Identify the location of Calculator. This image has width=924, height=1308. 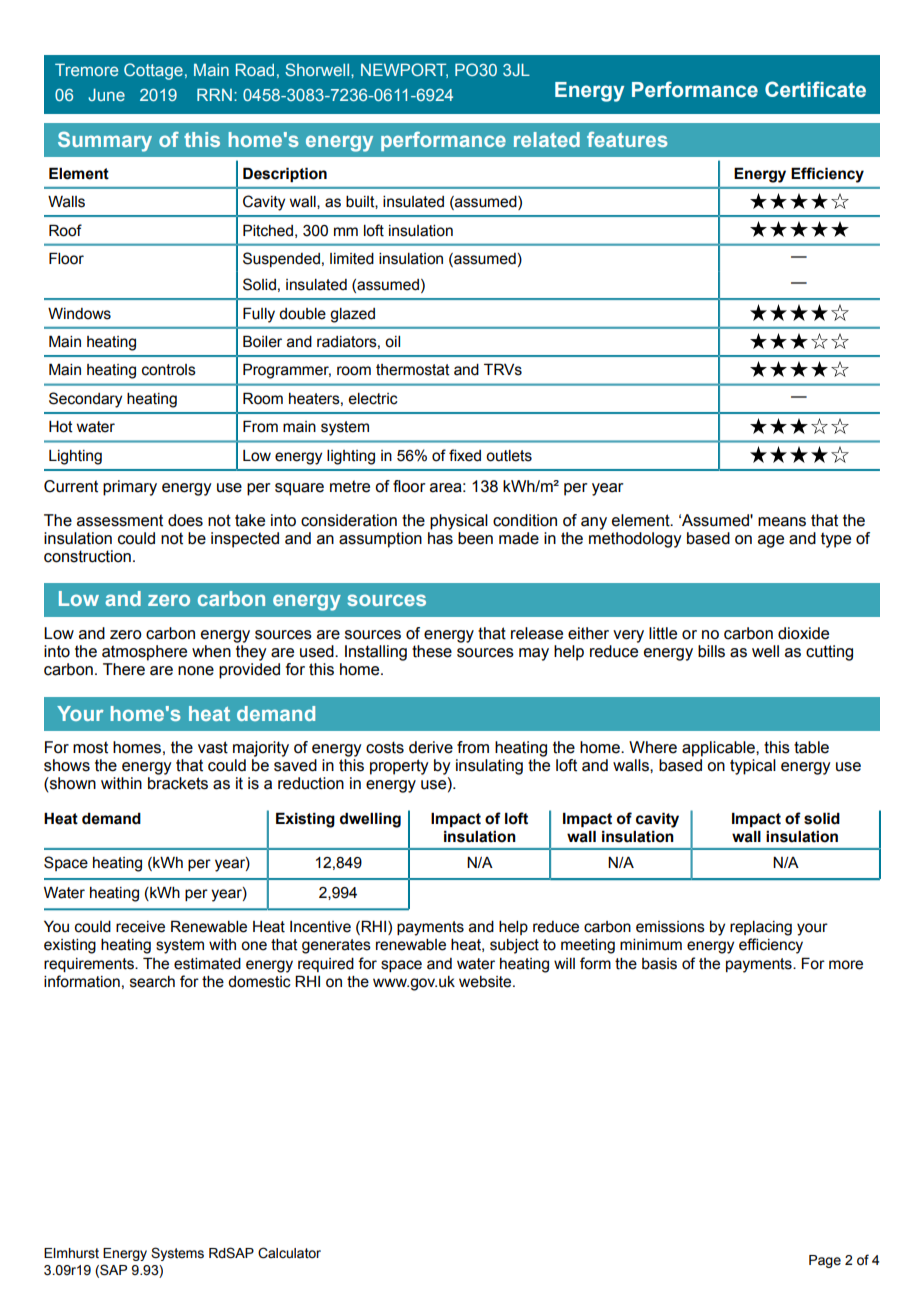
(289, 1253).
